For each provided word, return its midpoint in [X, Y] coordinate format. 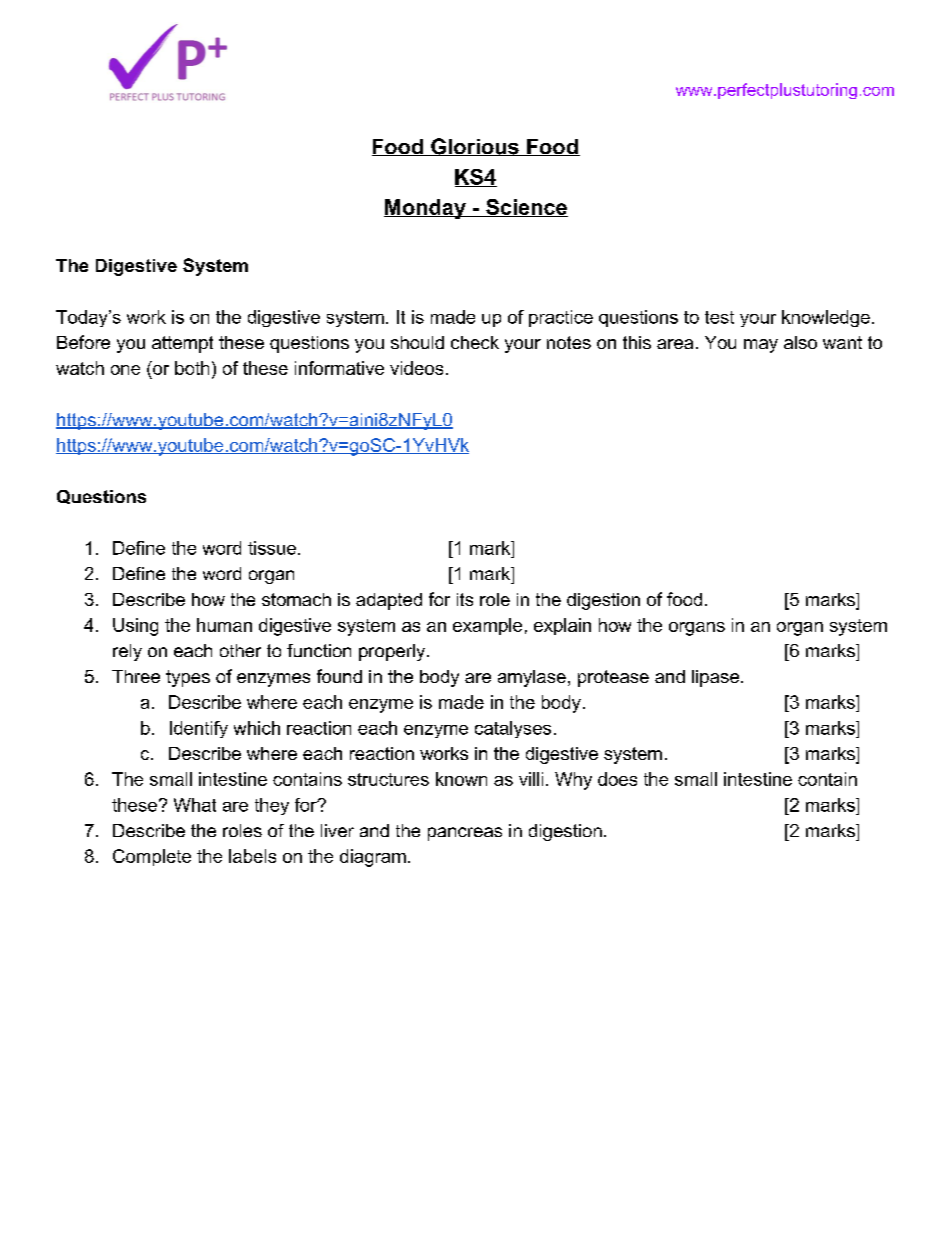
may [761, 346]
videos [416, 368]
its [465, 599]
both [192, 368]
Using [135, 627]
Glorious [475, 147]
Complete [152, 857]
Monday [426, 209]
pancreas [465, 834]
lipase [715, 678]
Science [526, 208]
